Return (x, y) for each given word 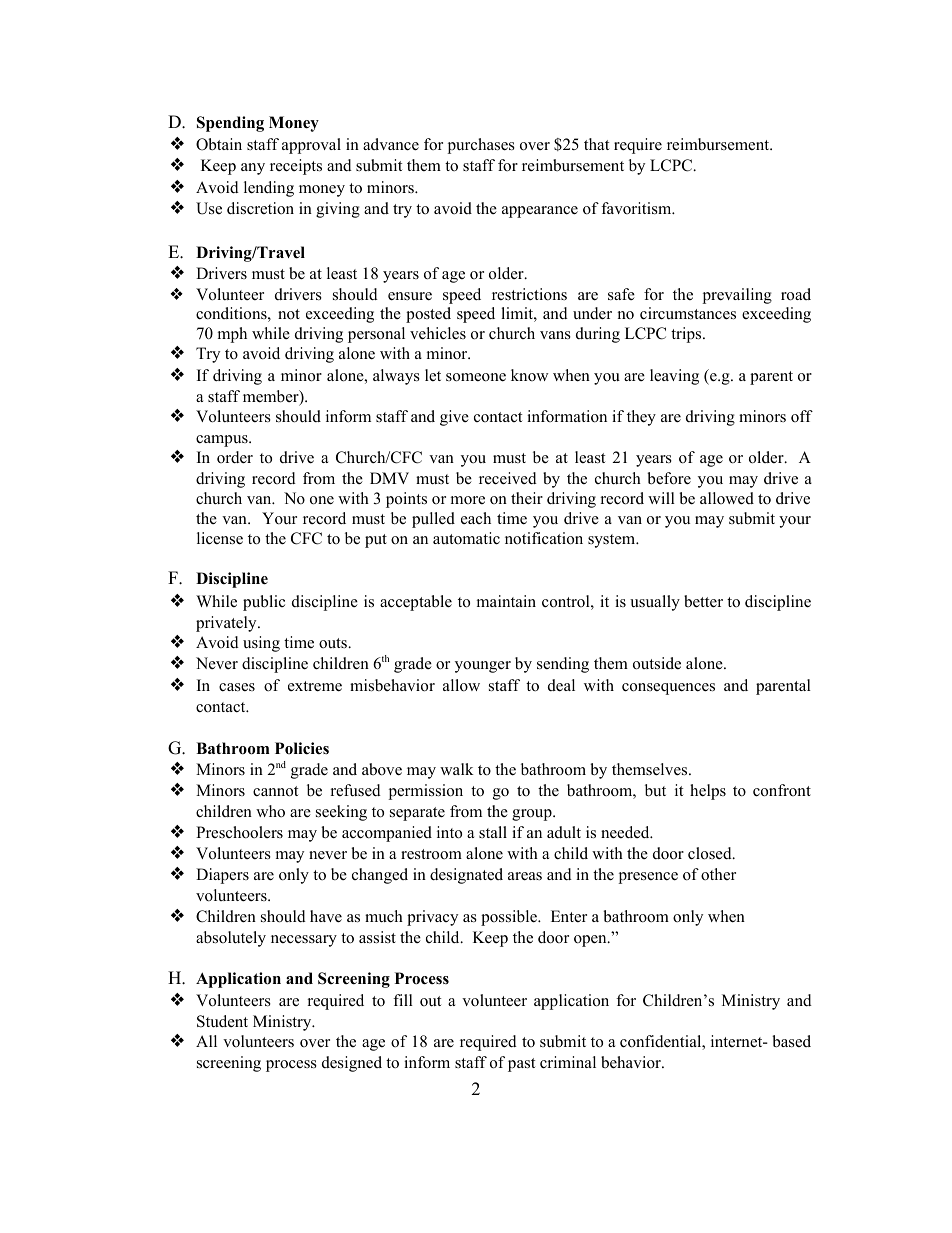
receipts (296, 167)
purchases (481, 146)
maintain (506, 601)
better (703, 601)
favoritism (637, 208)
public (264, 603)
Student (222, 1021)
